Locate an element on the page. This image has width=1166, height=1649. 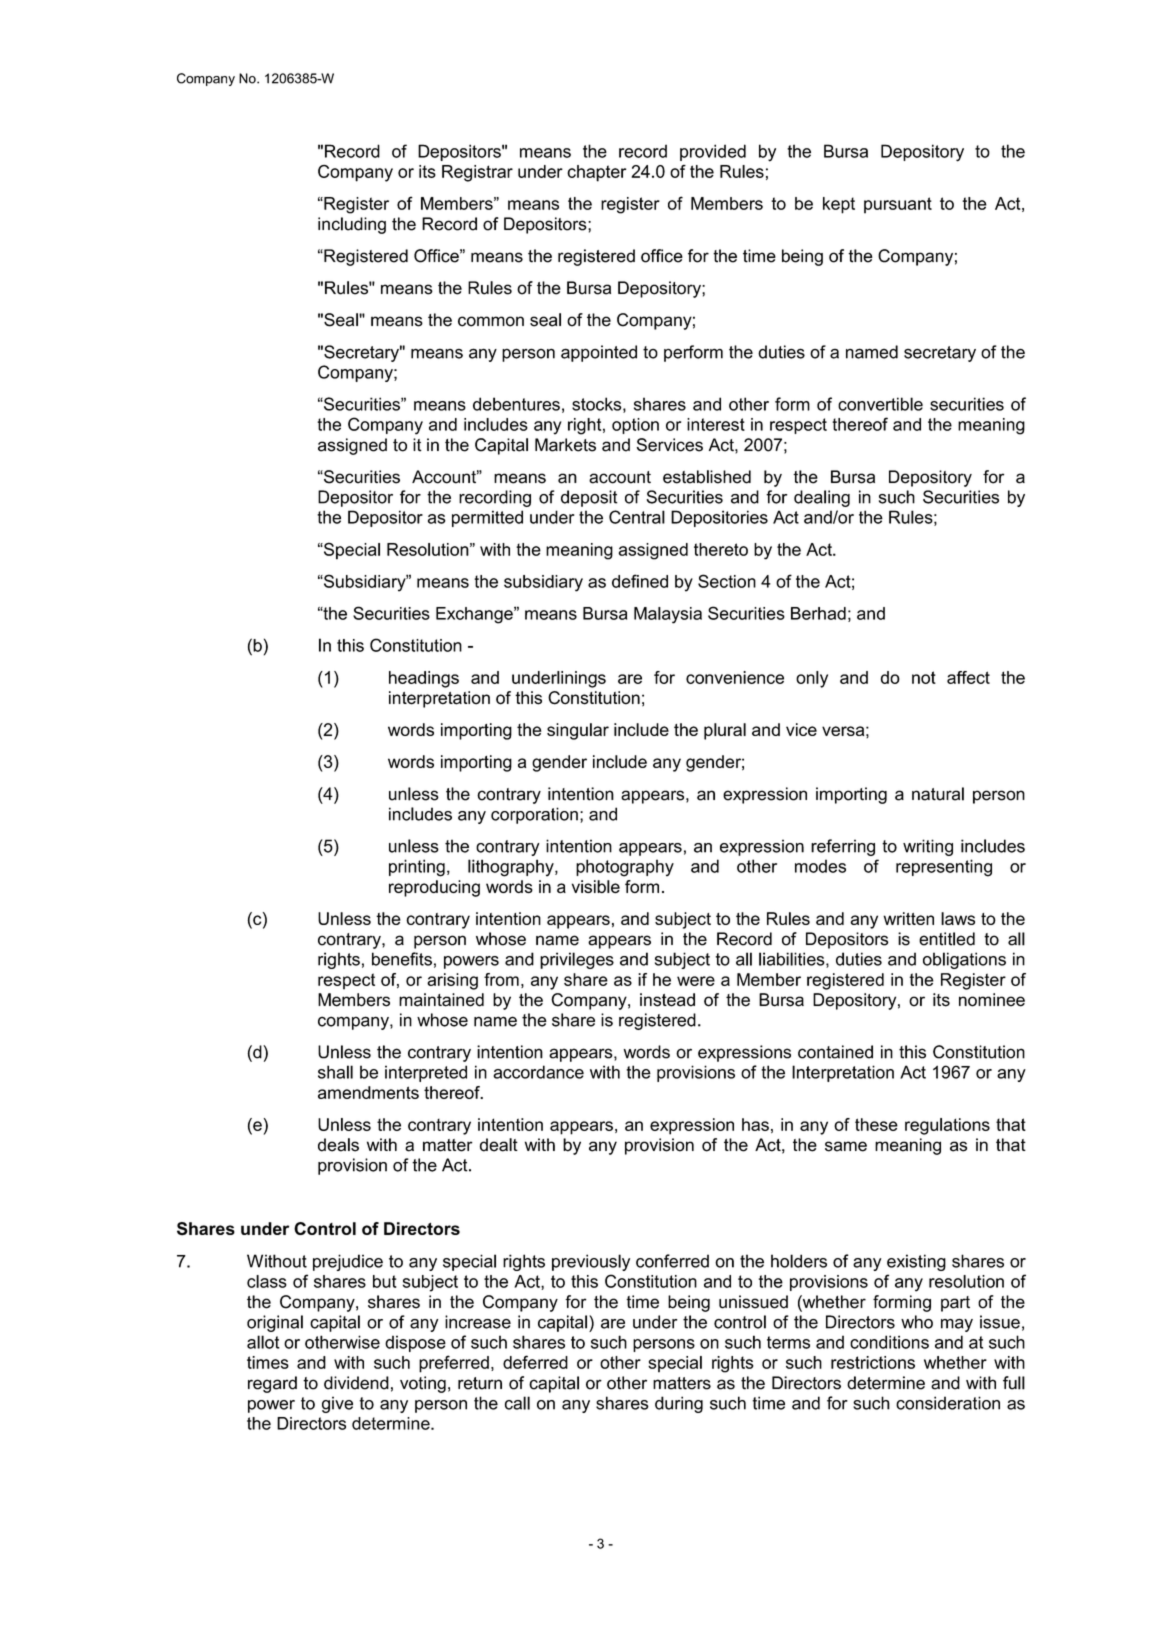
printing is located at coordinates (417, 868).
